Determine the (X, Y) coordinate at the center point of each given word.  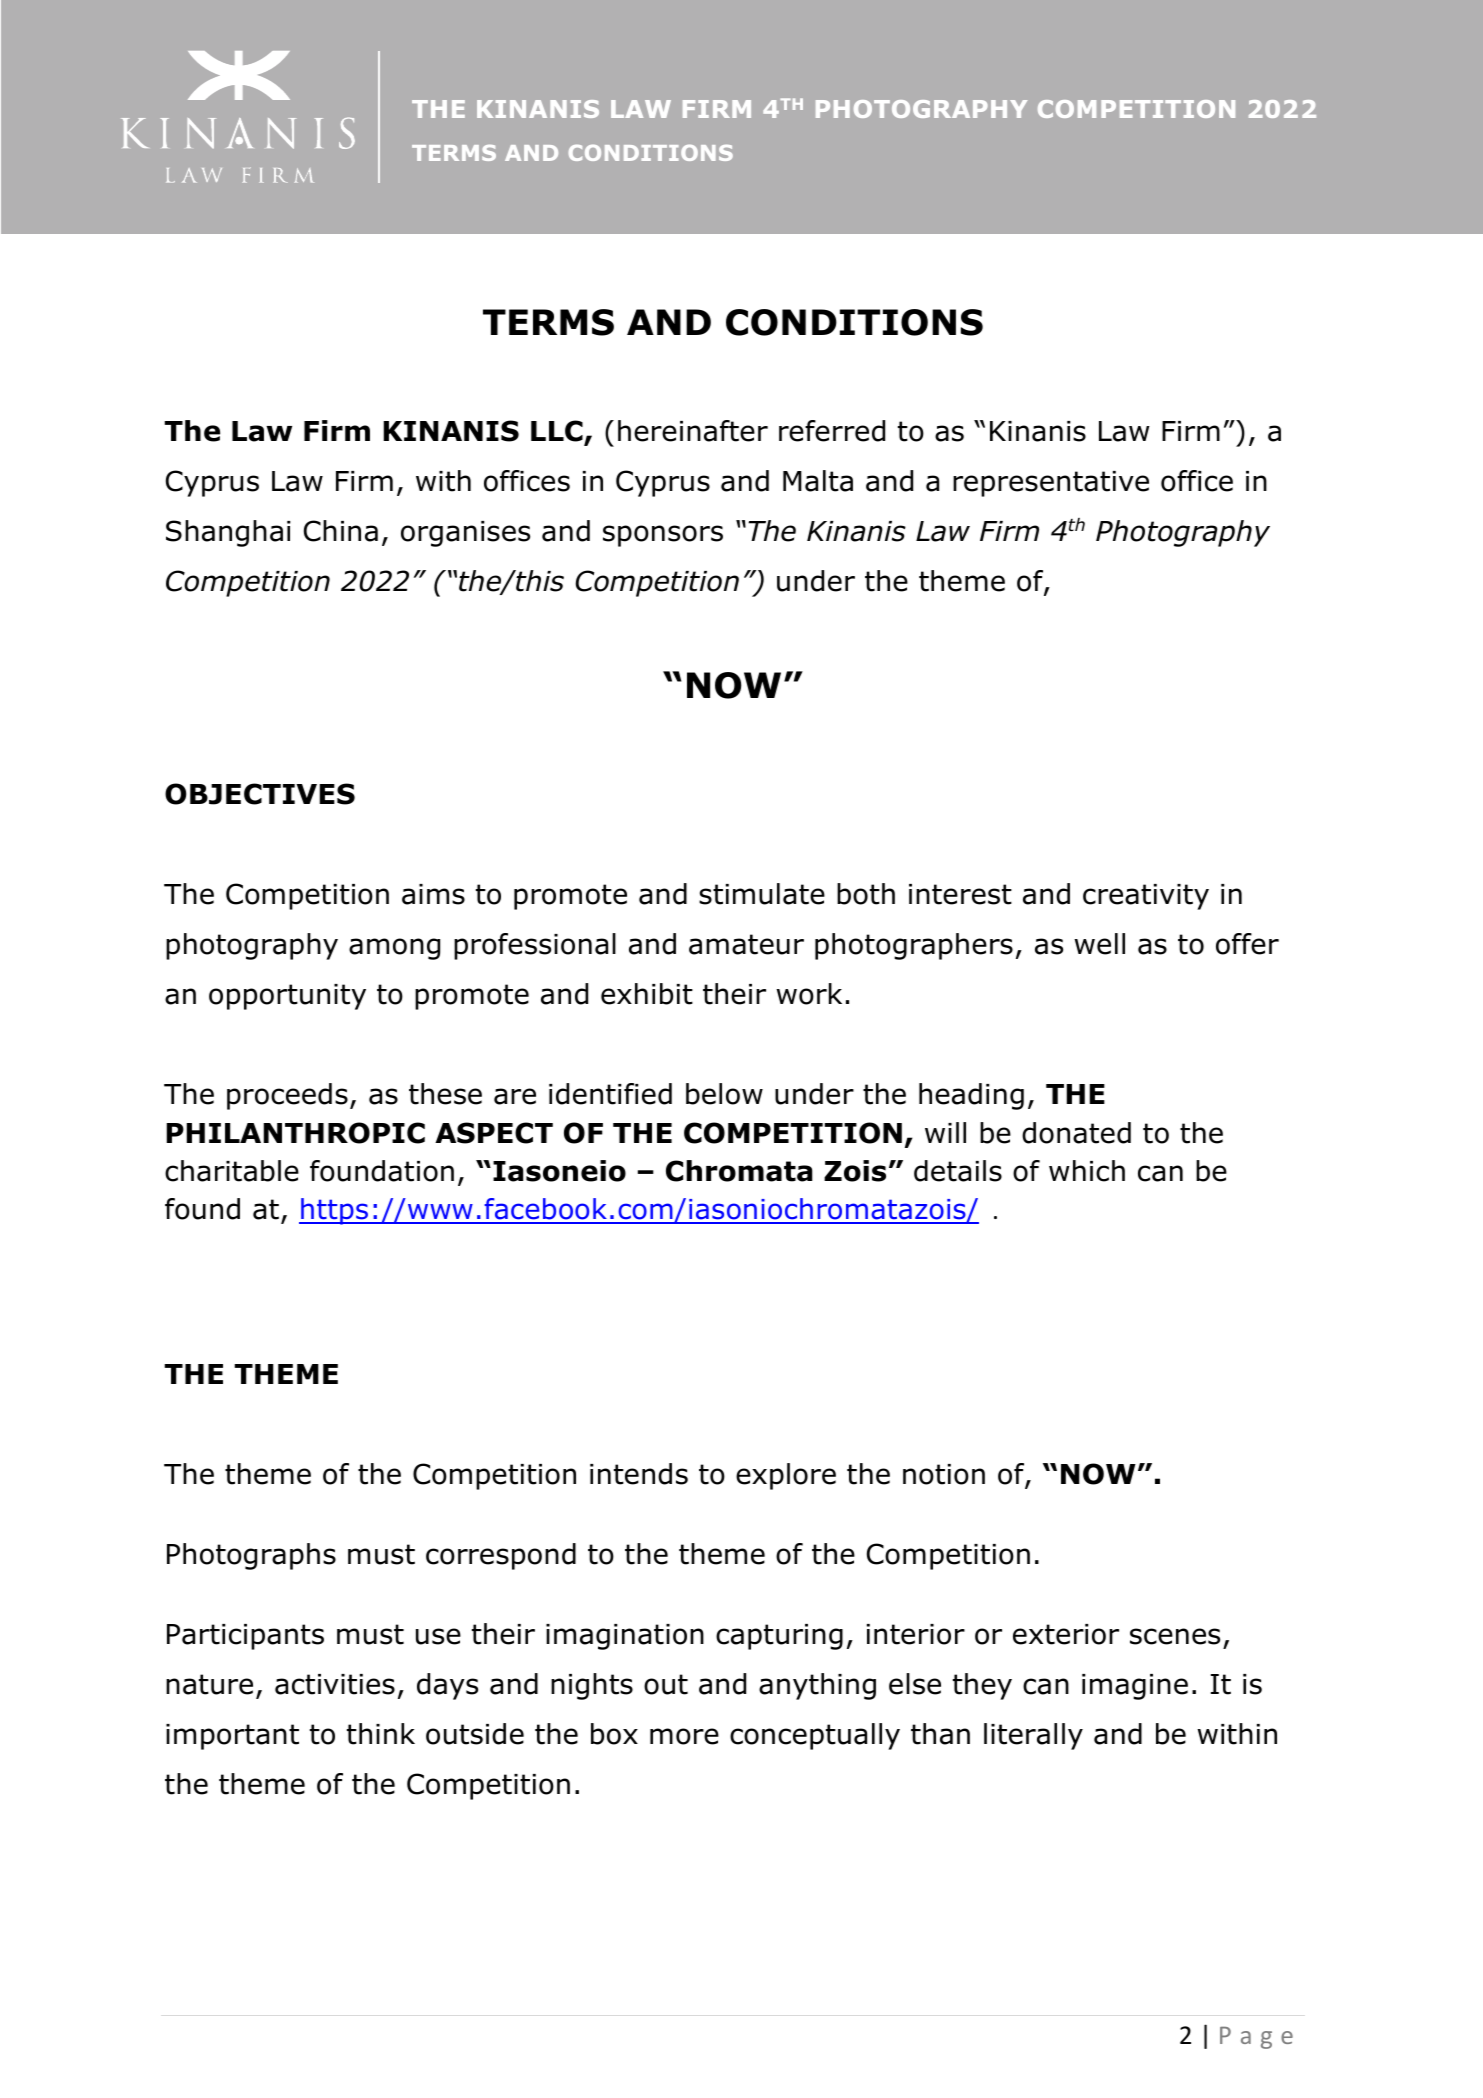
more (684, 1736)
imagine (1135, 1687)
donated (1076, 1133)
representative (1051, 484)
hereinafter (693, 431)
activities (335, 1684)
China (341, 531)
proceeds (287, 1096)
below (724, 1094)
